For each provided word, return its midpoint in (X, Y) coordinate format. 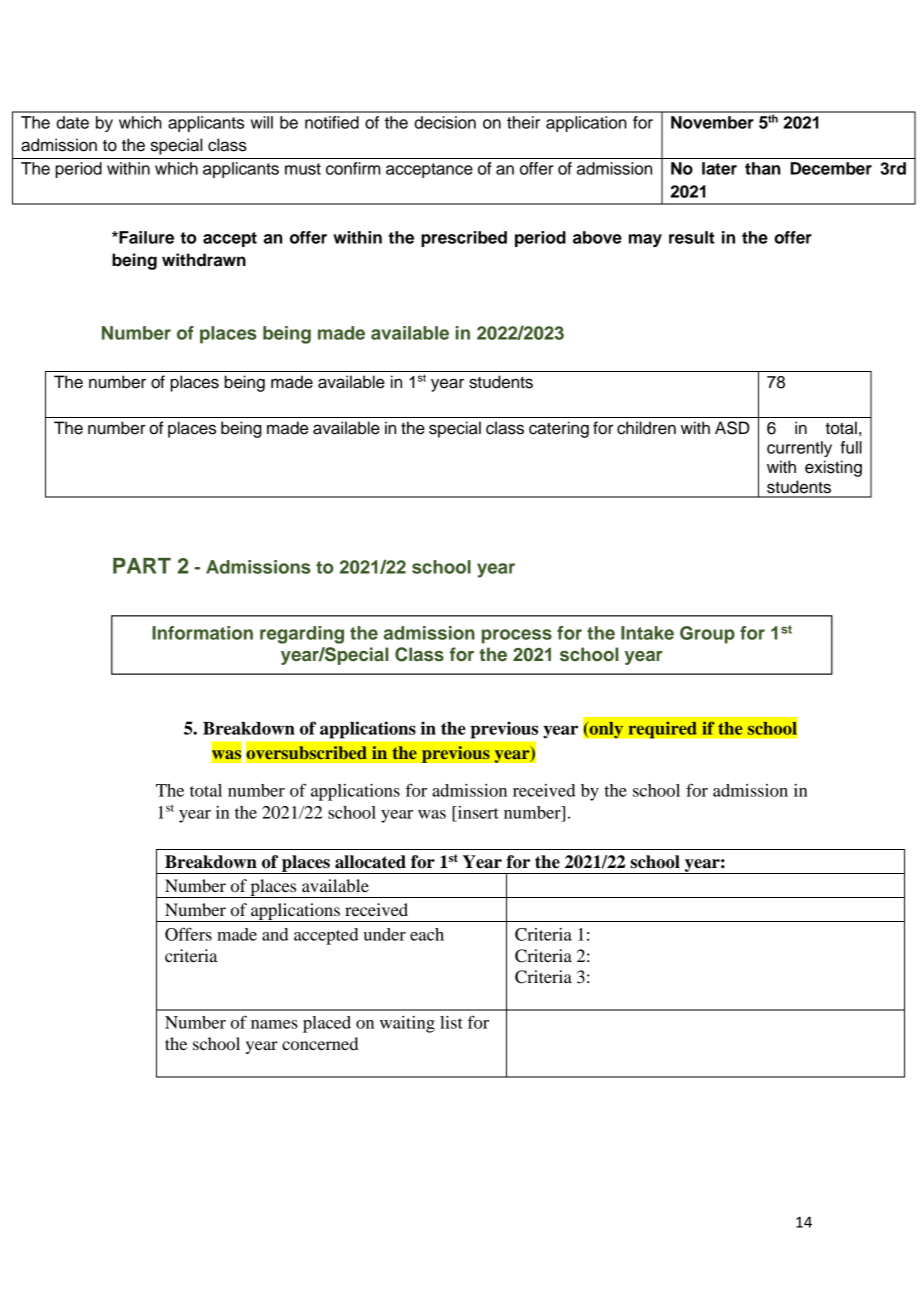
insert (477, 812)
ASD (732, 428)
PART (142, 566)
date (72, 122)
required (662, 730)
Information (202, 633)
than (763, 168)
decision (445, 122)
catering (559, 429)
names (274, 1024)
